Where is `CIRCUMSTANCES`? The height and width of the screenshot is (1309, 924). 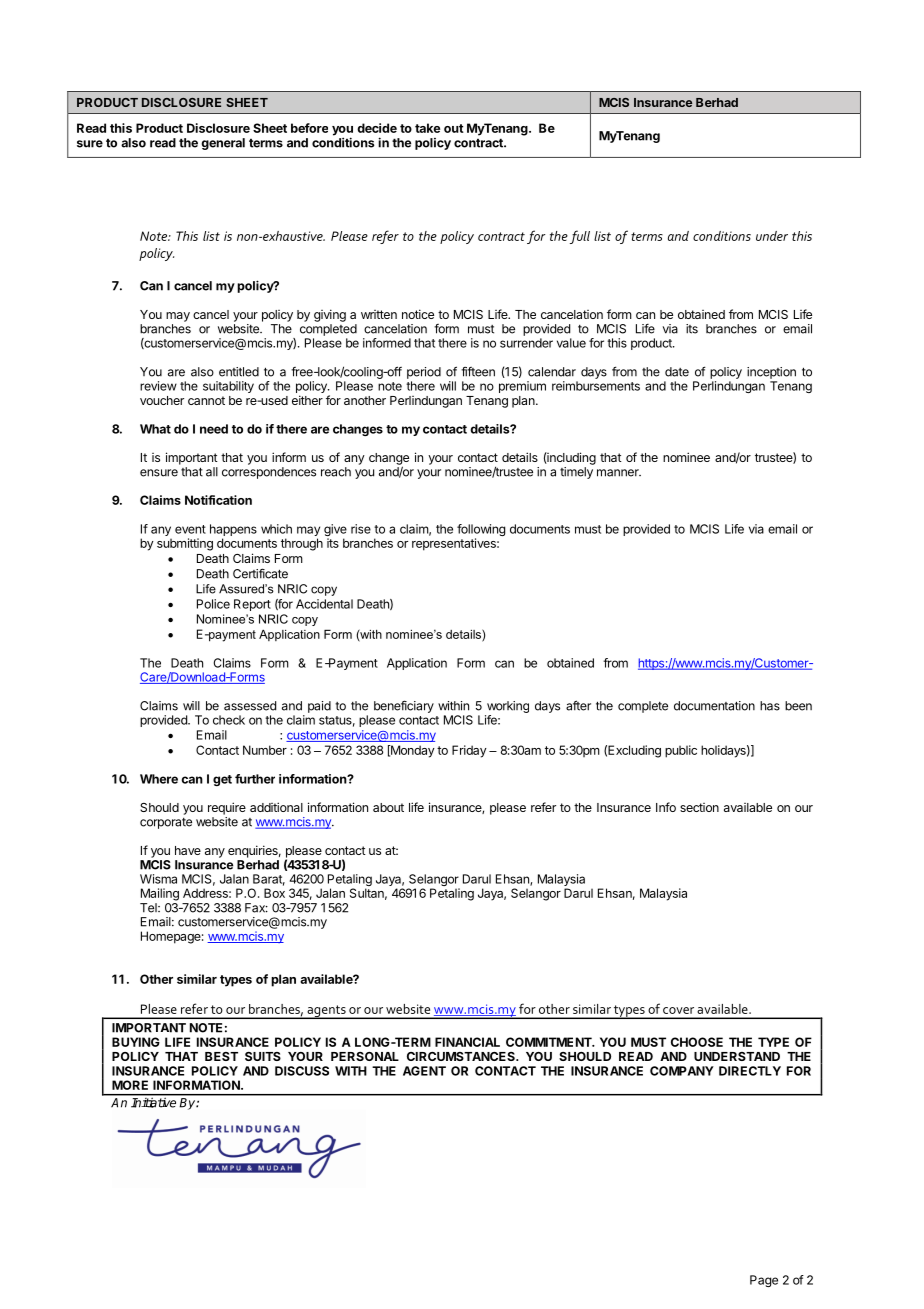 CIRCUMSTANCES is located at coordinates (462, 1056).
